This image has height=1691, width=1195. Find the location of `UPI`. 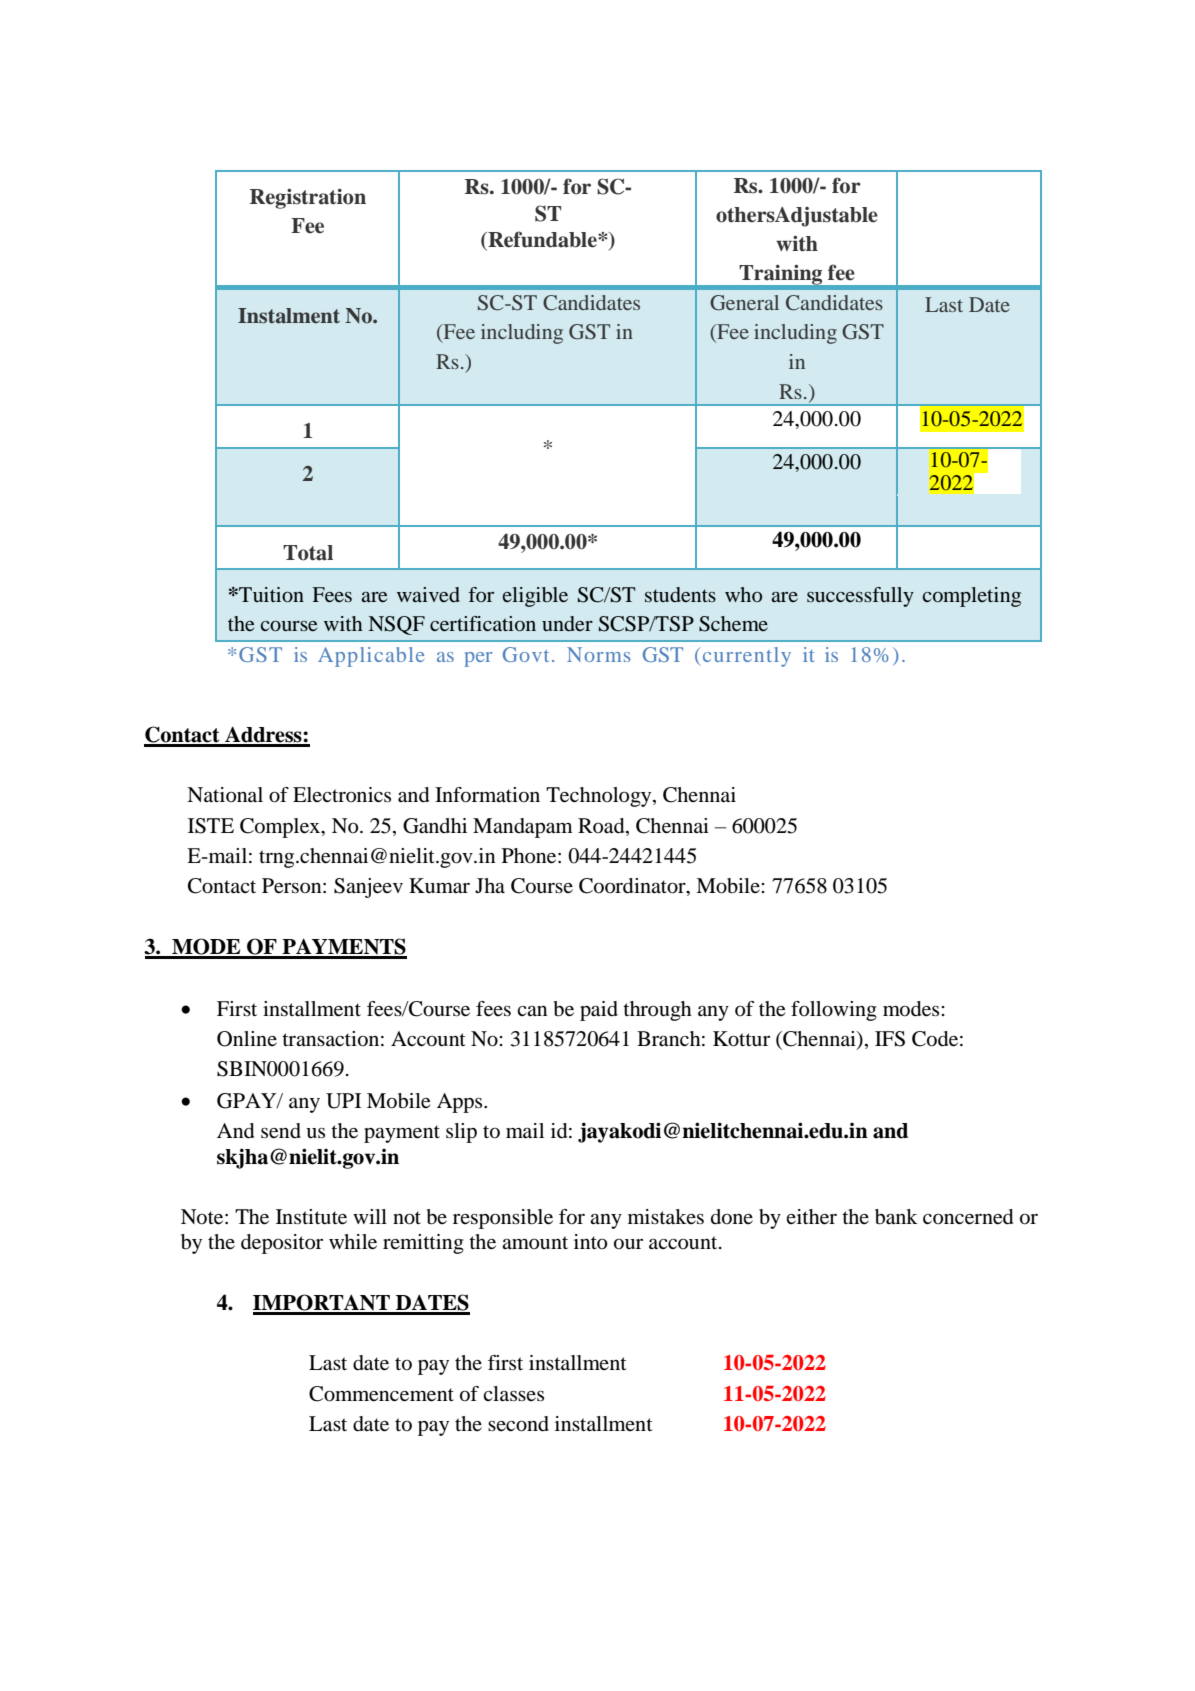

UPI is located at coordinates (343, 1101).
